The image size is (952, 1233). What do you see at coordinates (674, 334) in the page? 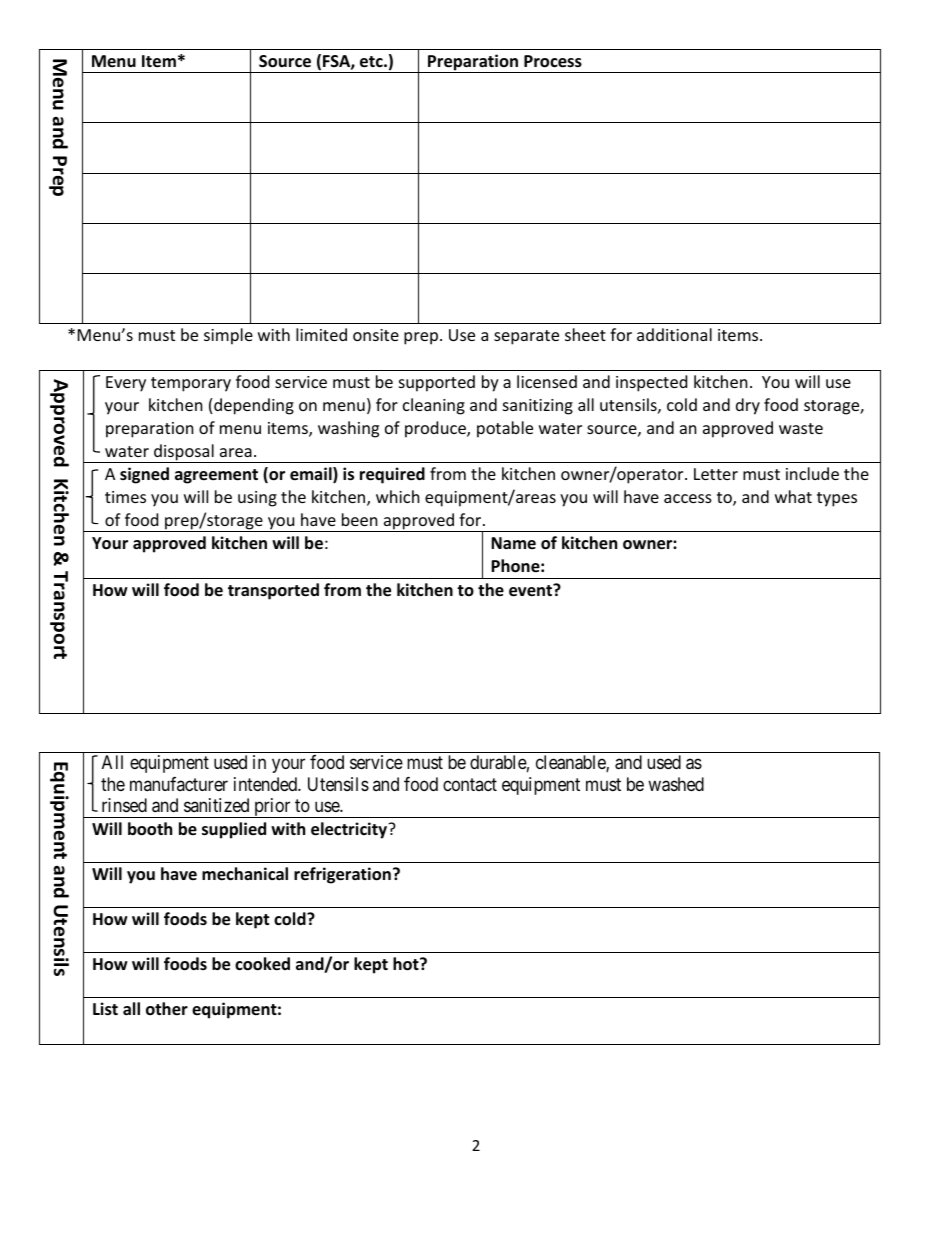
I see `additional` at bounding box center [674, 334].
